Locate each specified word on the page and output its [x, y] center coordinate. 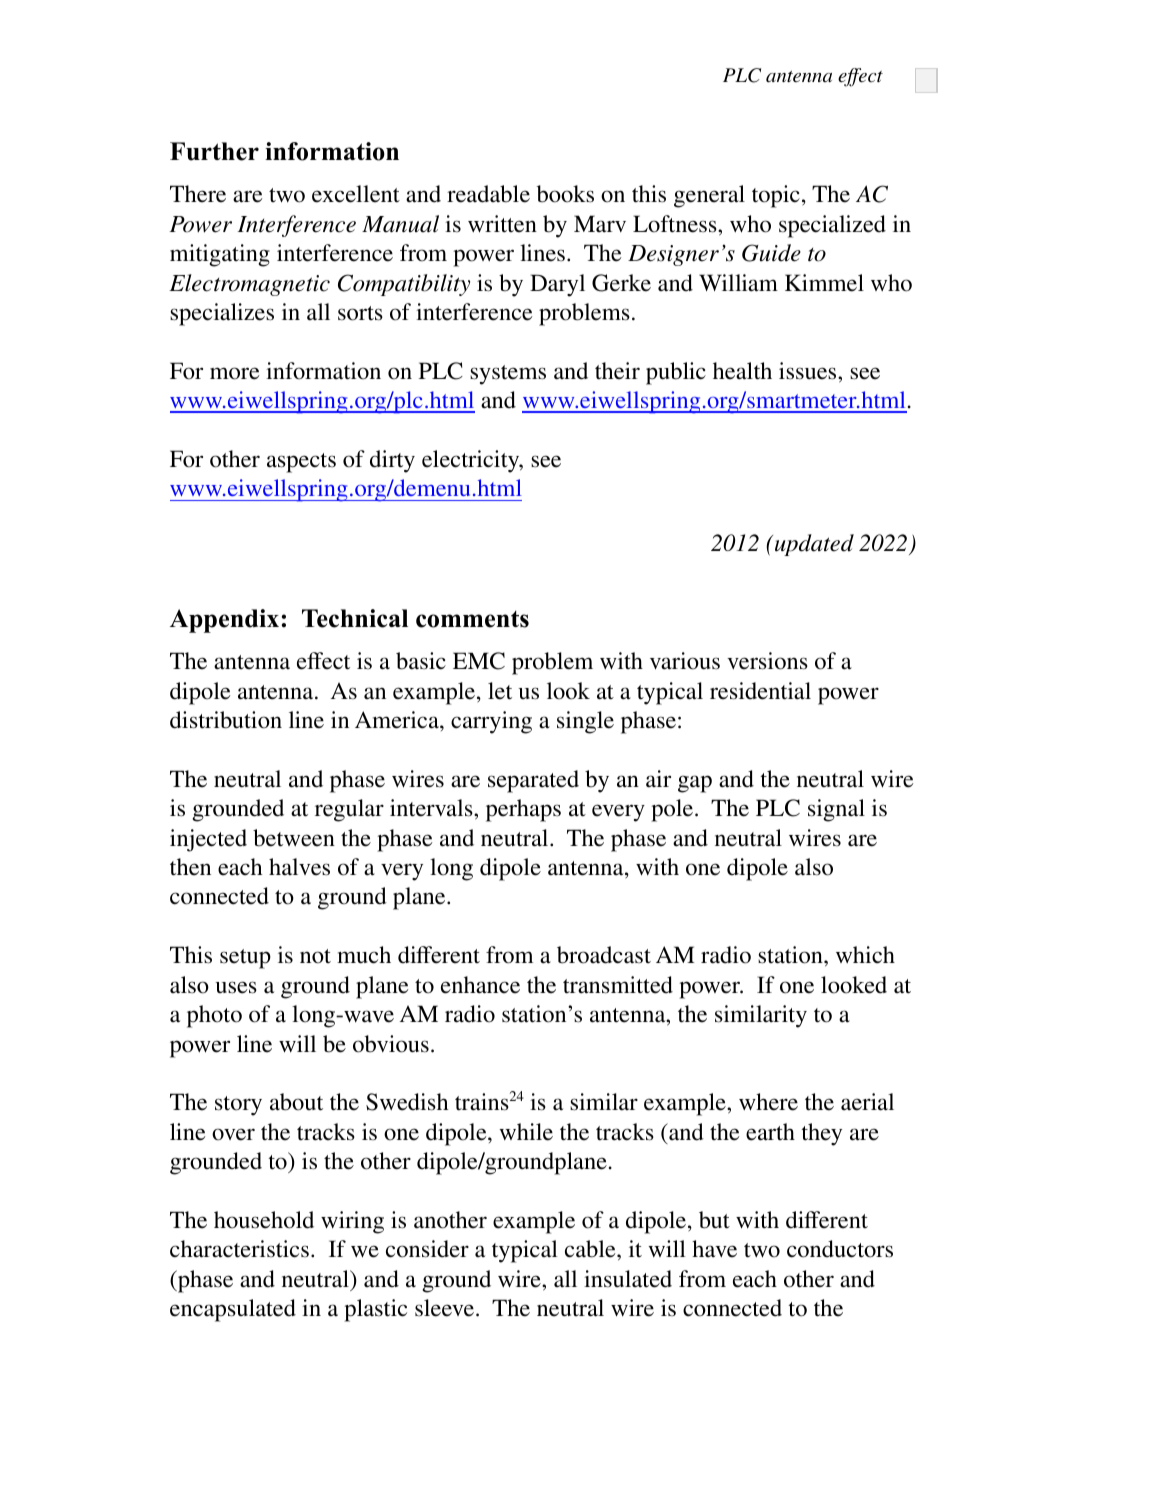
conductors [840, 1249]
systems [508, 375]
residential [760, 691]
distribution [226, 720]
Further [214, 151]
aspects [301, 463]
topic [776, 196]
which [865, 955]
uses [236, 987]
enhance [480, 985]
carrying [491, 722]
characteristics [239, 1249]
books [565, 194]
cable [591, 1249]
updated [814, 545]
